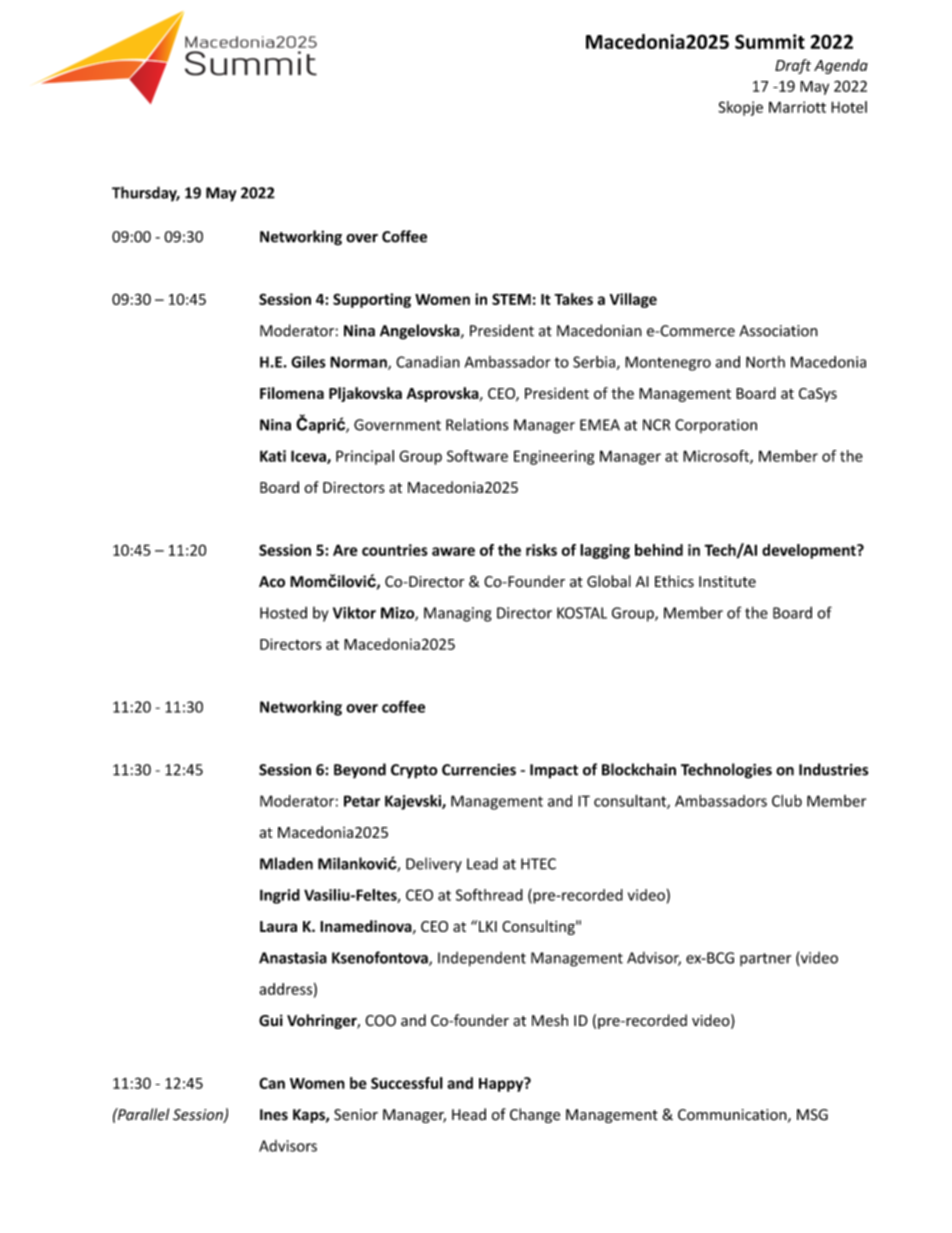 Image resolution: width=952 pixels, height=1233 pixels. Describe the element at coordinates (573, 299) in the page. I see `Takes` at that location.
